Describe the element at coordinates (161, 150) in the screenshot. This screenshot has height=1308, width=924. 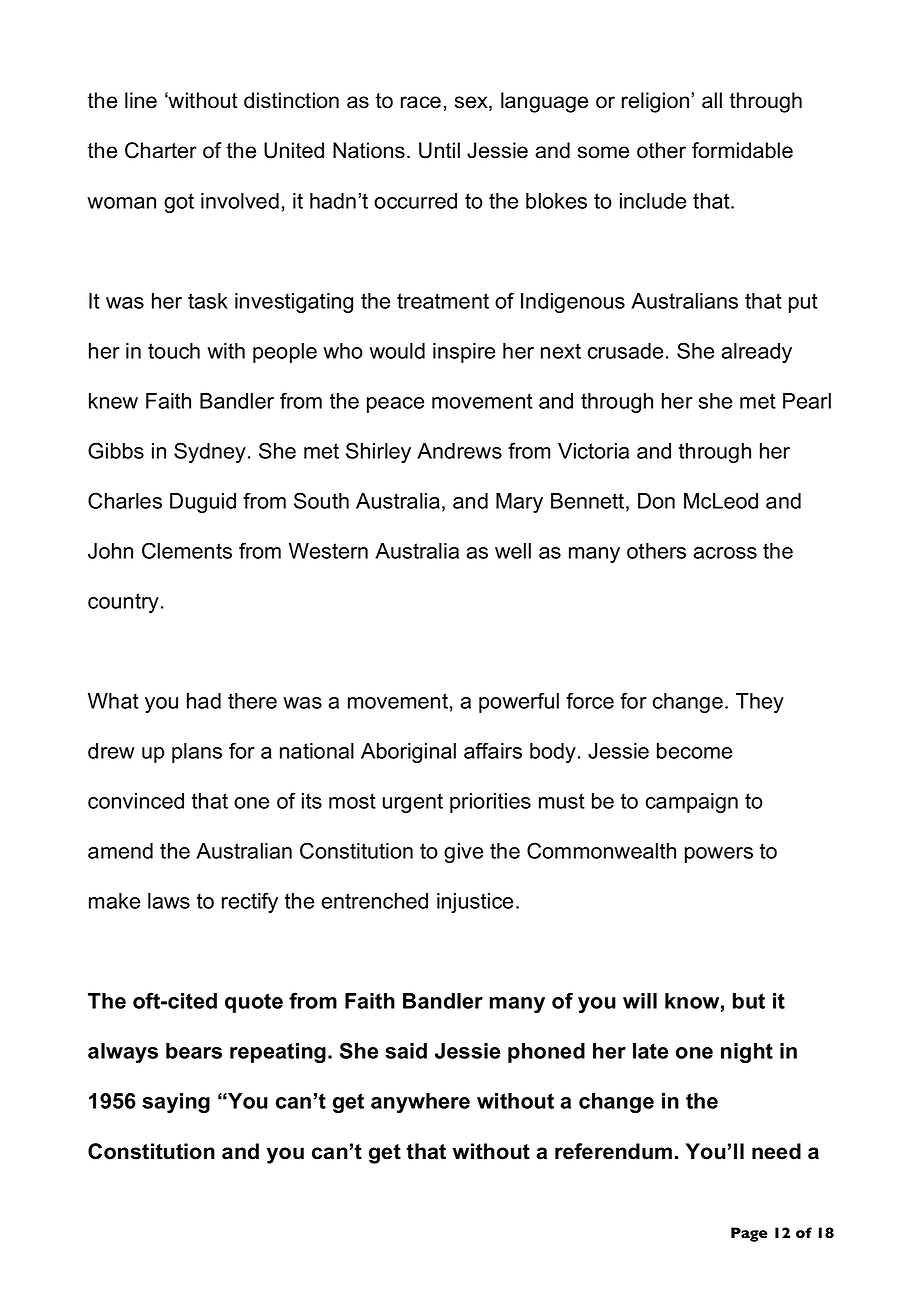
I see `Charter` at that location.
